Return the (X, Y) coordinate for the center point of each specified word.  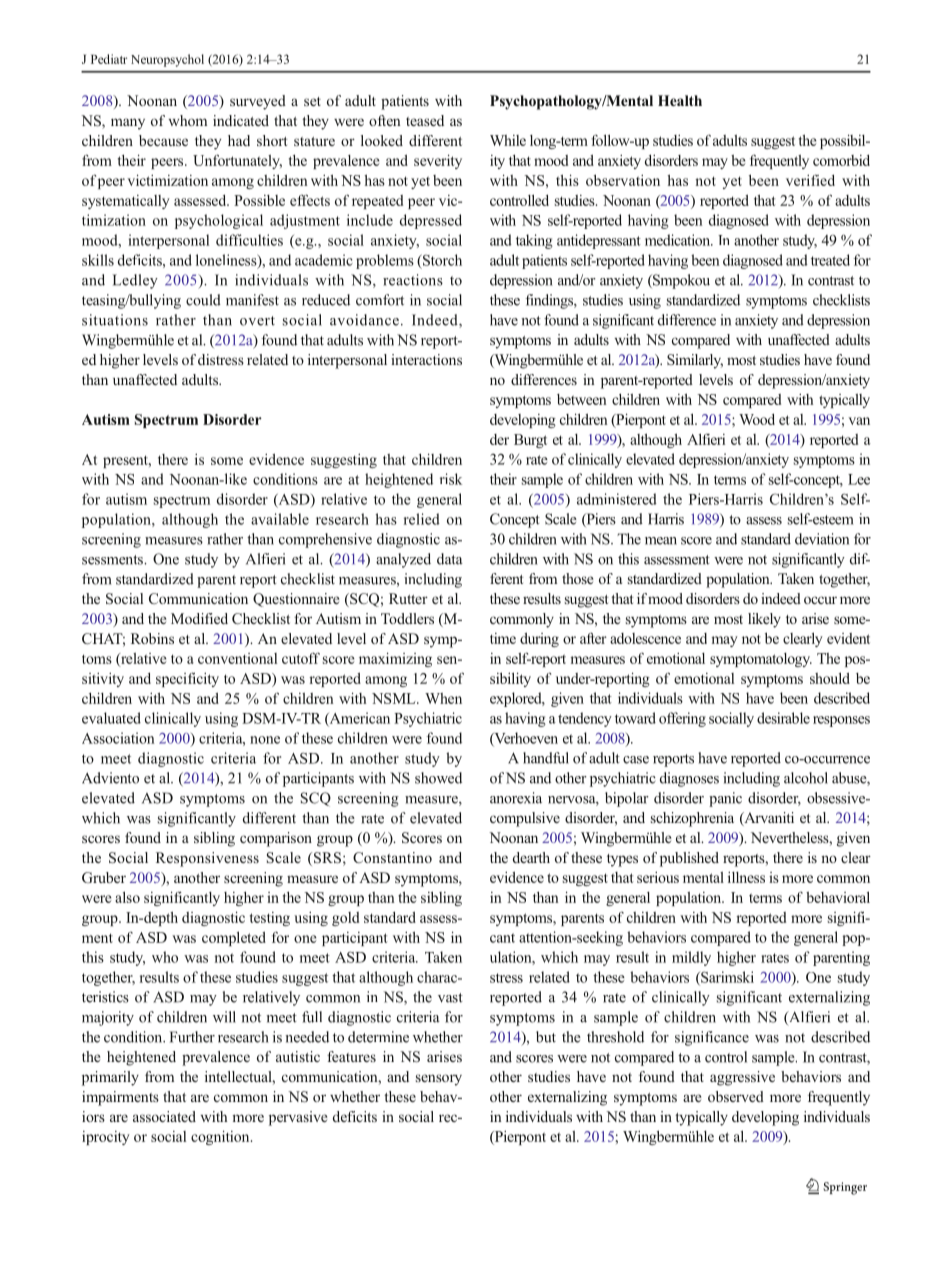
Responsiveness (207, 859)
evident (848, 638)
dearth (531, 857)
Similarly (695, 361)
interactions (426, 359)
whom (188, 120)
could (203, 300)
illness (746, 877)
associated (164, 1116)
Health (680, 100)
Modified (199, 618)
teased (425, 120)
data (450, 559)
